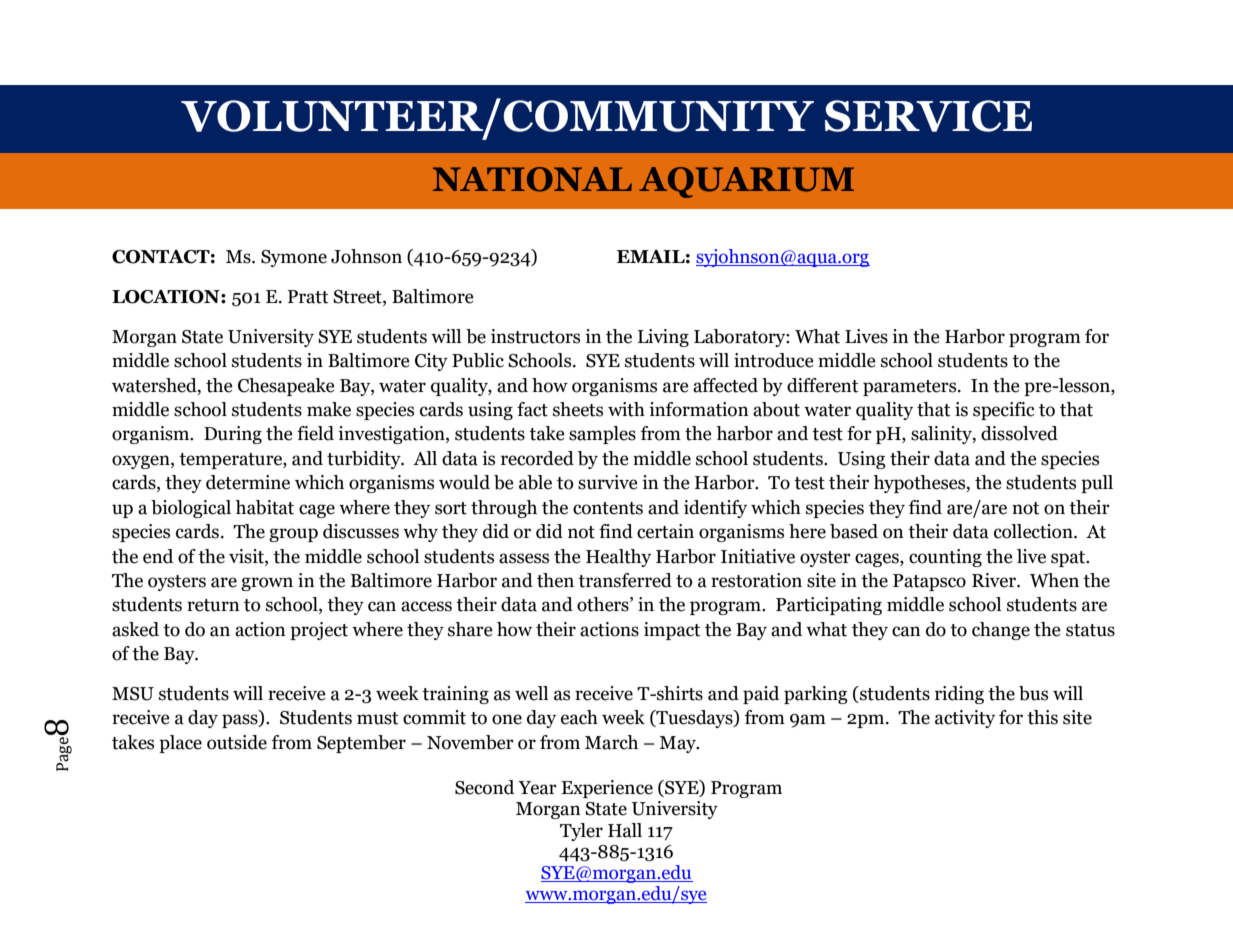 Image resolution: width=1233 pixels, height=952 pixels. I want to click on well, so click(531, 693).
